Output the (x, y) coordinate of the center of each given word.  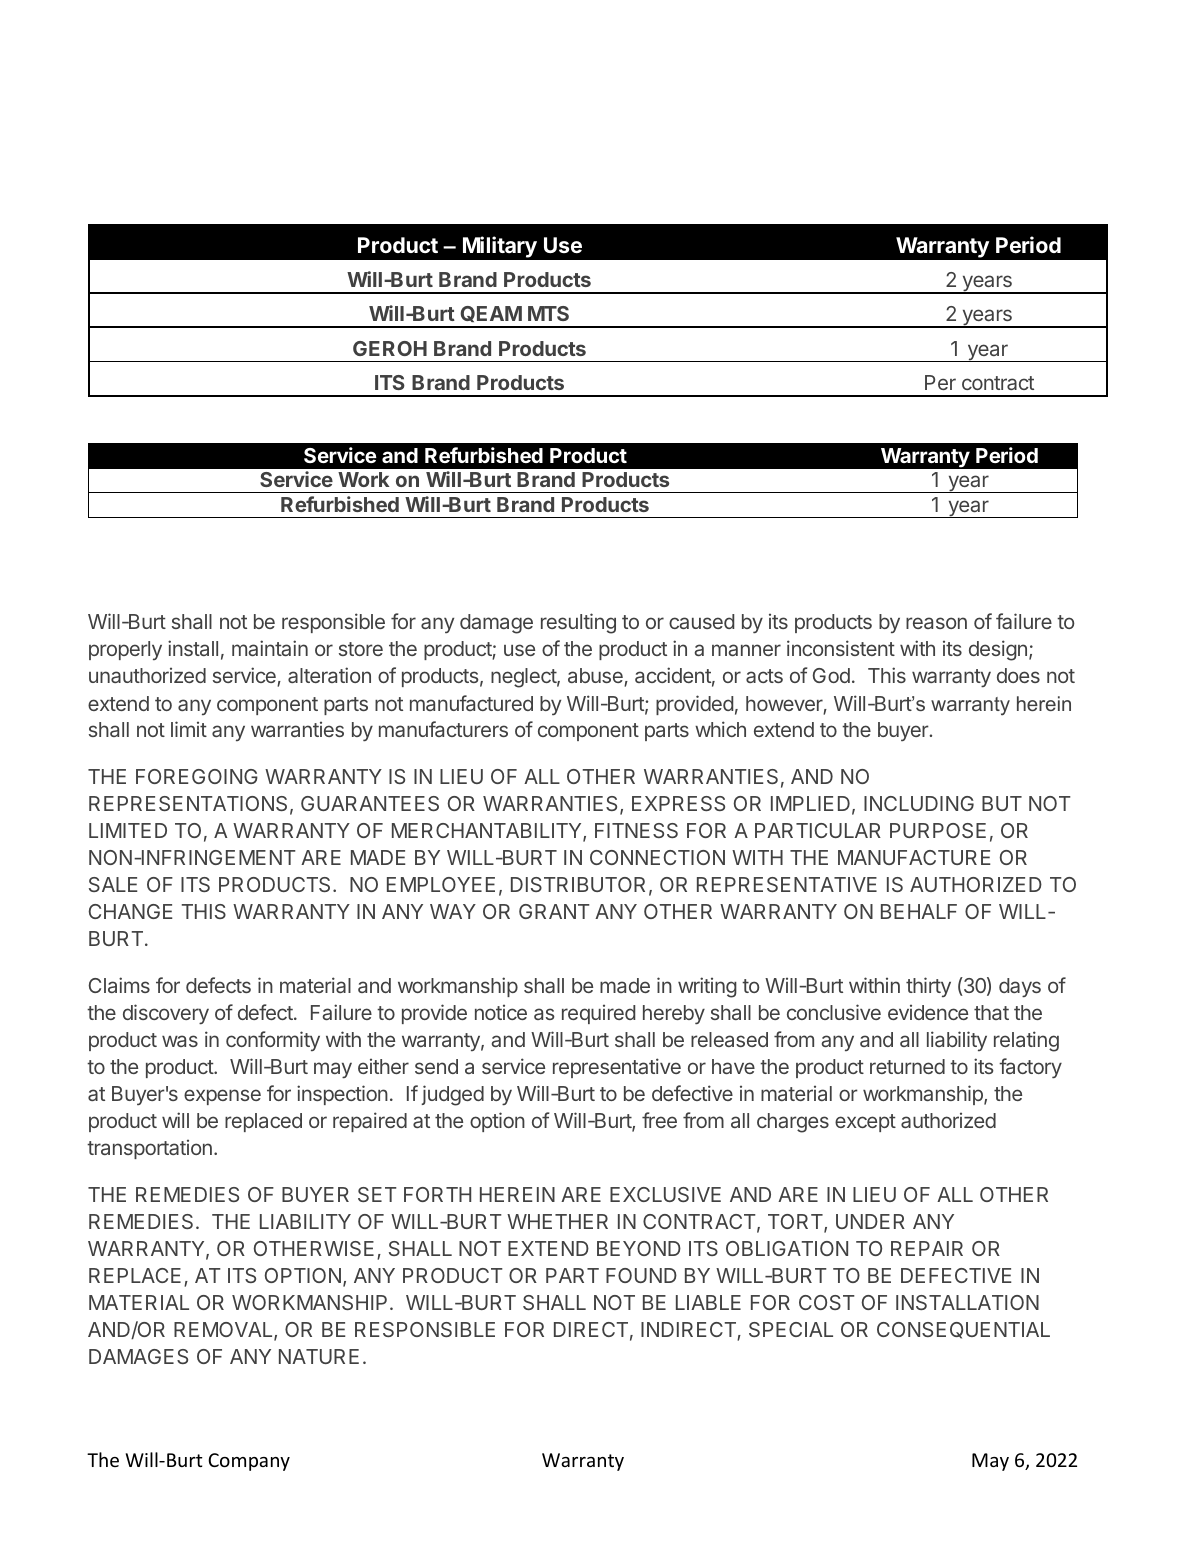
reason (936, 623)
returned (907, 1066)
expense (222, 1097)
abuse (596, 677)
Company (249, 1462)
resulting (578, 623)
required (598, 1014)
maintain (270, 648)
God (831, 675)
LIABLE (708, 1302)
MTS (548, 313)
